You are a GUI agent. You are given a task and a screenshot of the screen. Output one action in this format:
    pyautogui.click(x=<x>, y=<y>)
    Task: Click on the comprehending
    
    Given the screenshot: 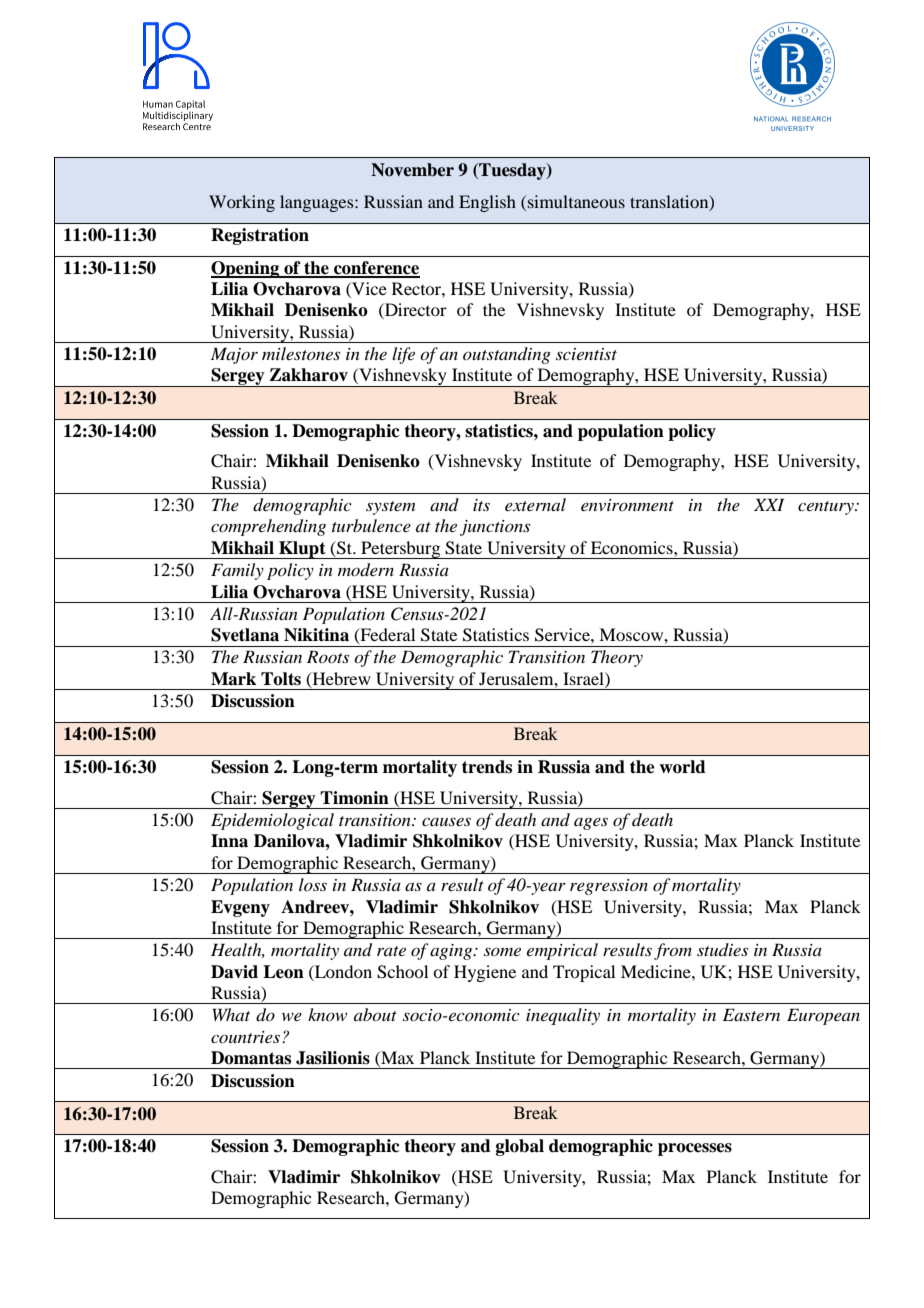 What is the action you would take?
    pyautogui.click(x=268, y=527)
